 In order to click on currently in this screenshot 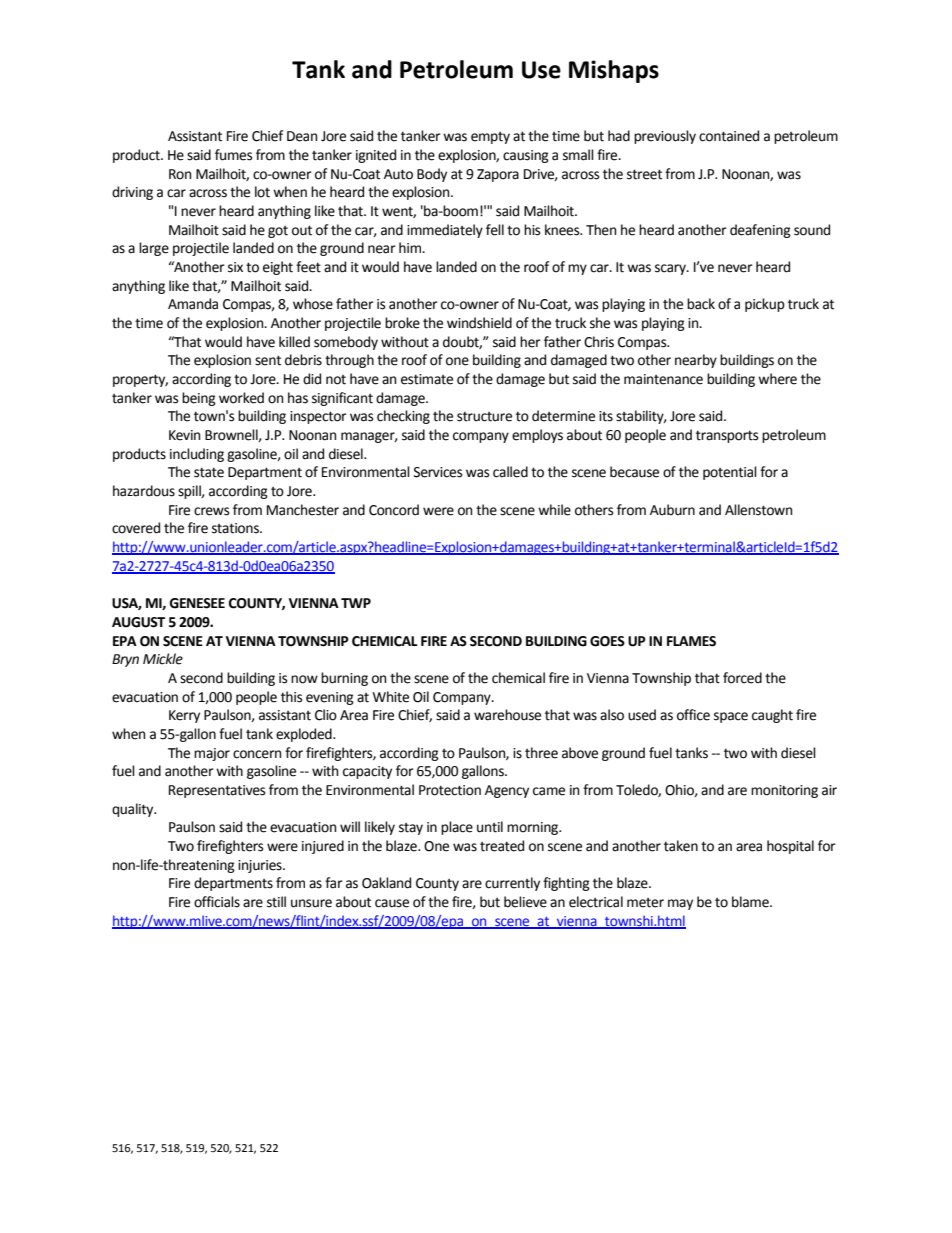, I will do `click(512, 884)`.
